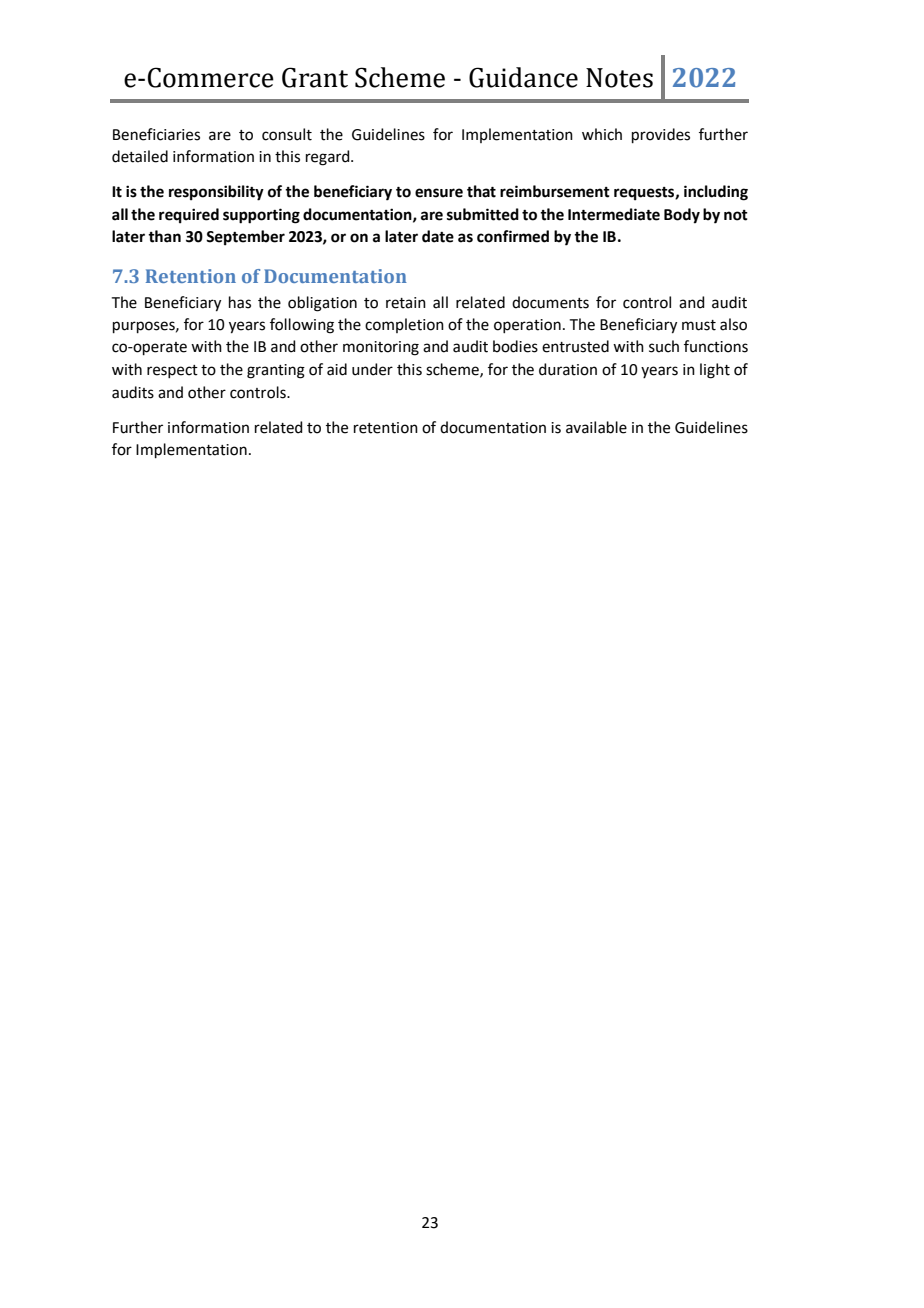 This screenshot has height=1308, width=924. Describe the element at coordinates (406, 303) in the screenshot. I see `retain` at that location.
